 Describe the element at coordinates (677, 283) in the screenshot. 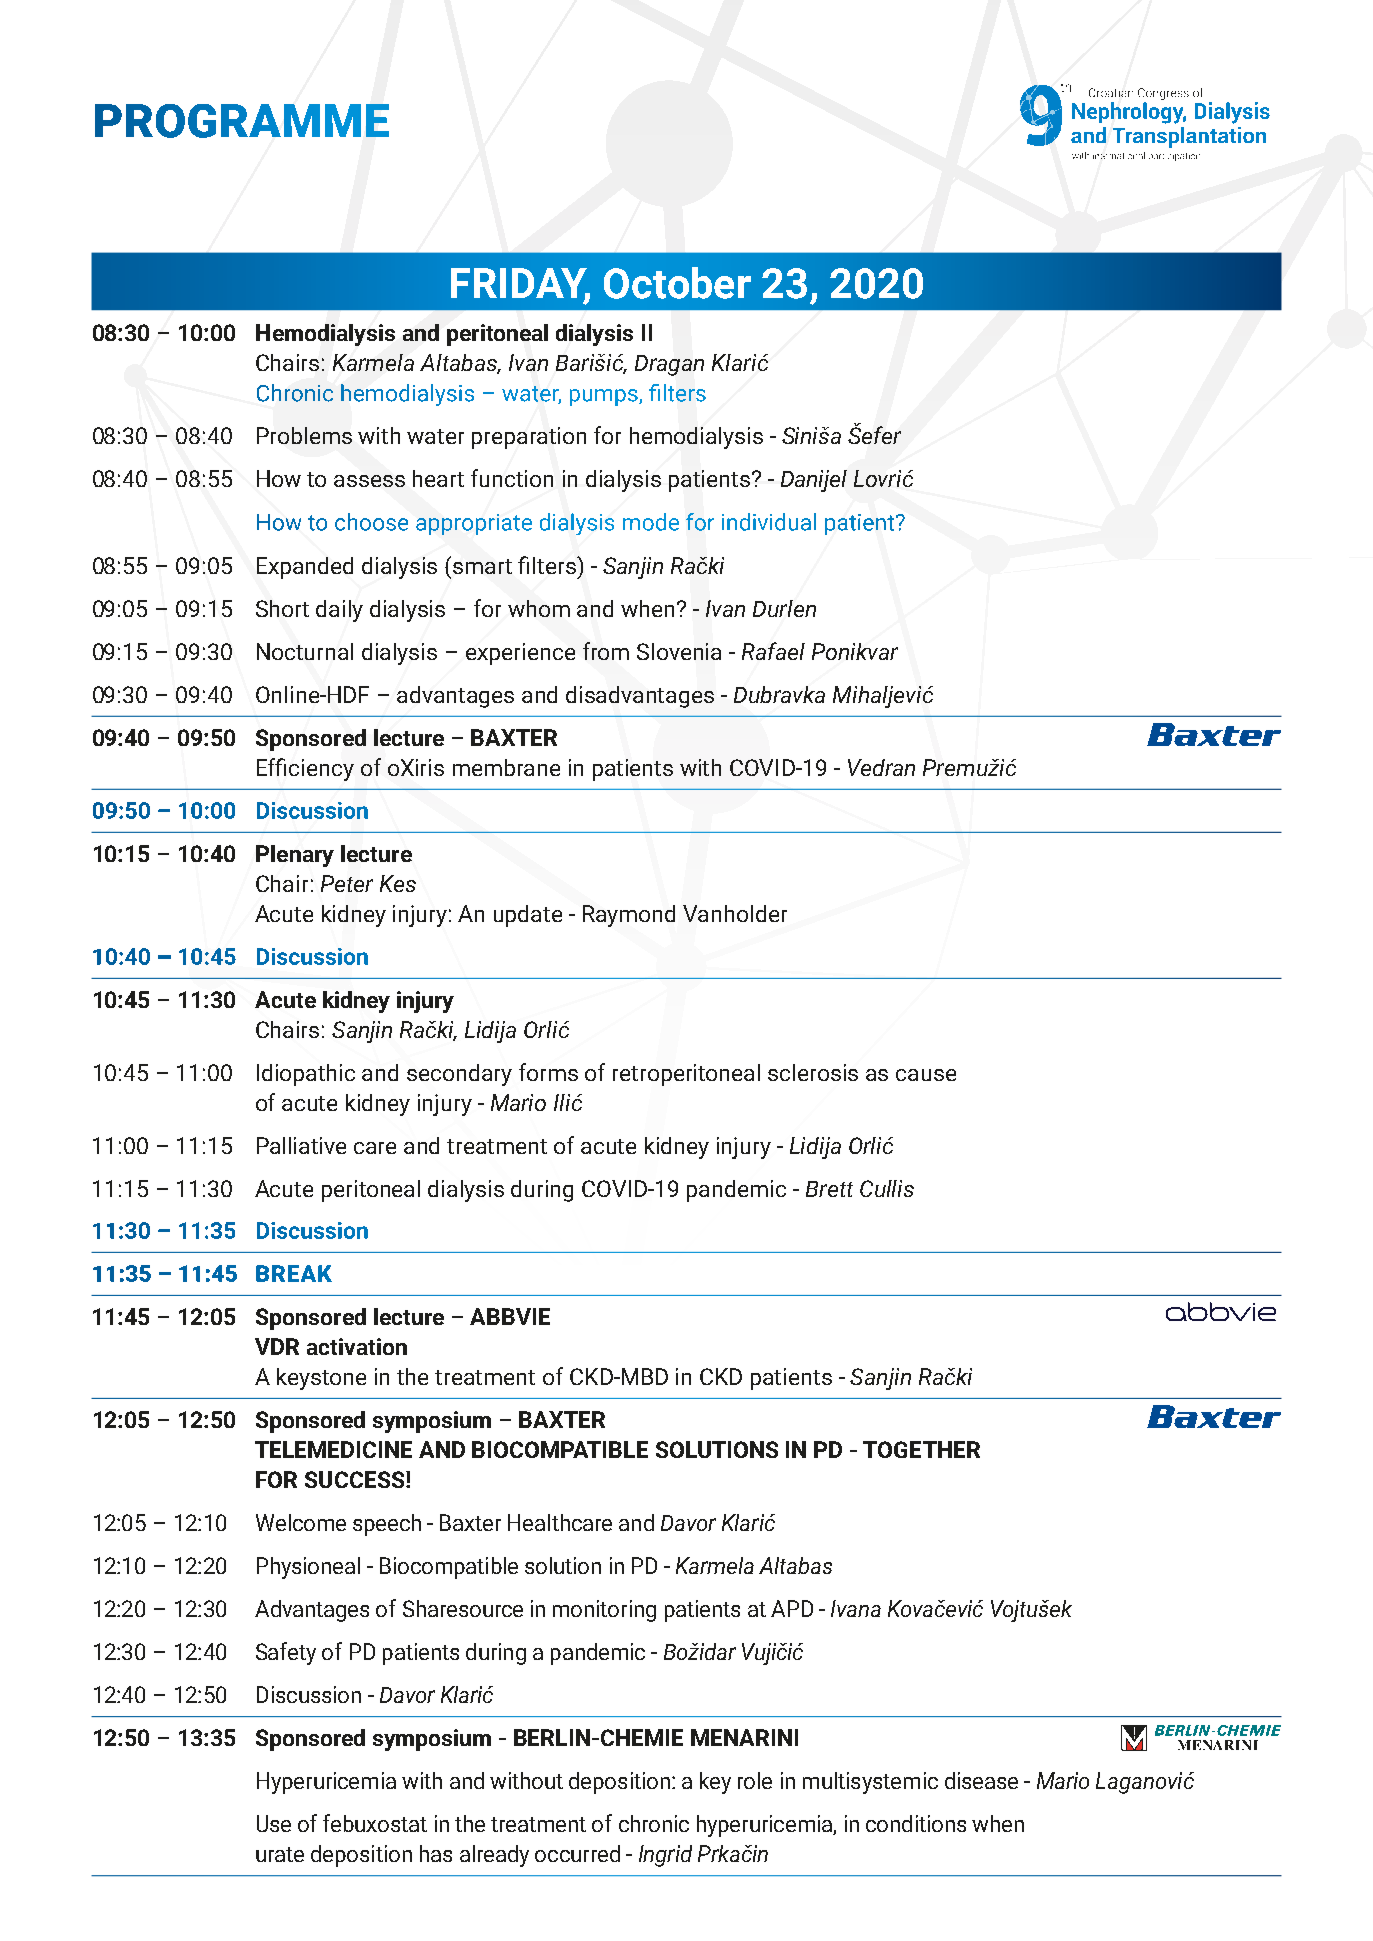

I see `October` at that location.
